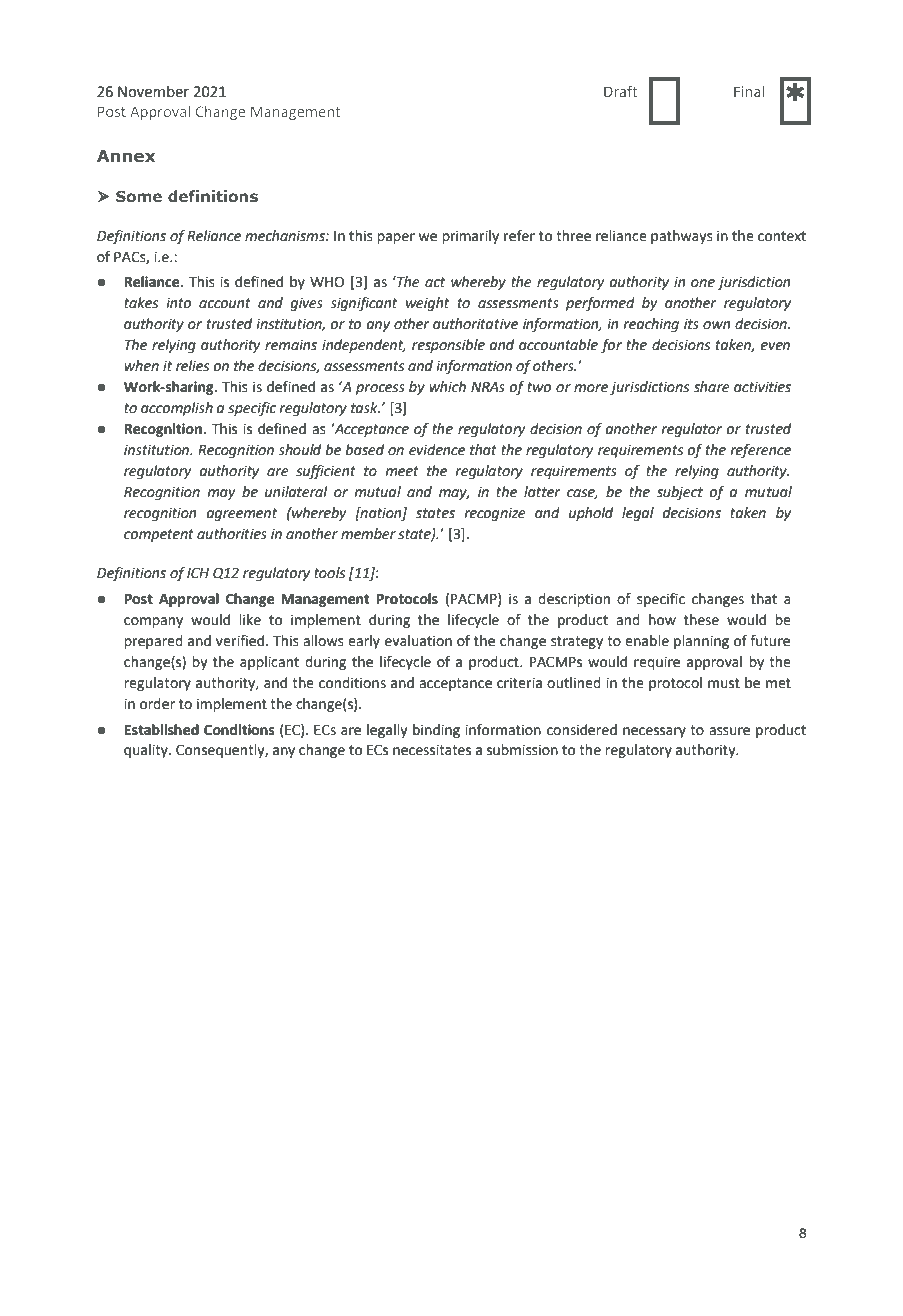  I want to click on accomplish, so click(177, 409).
